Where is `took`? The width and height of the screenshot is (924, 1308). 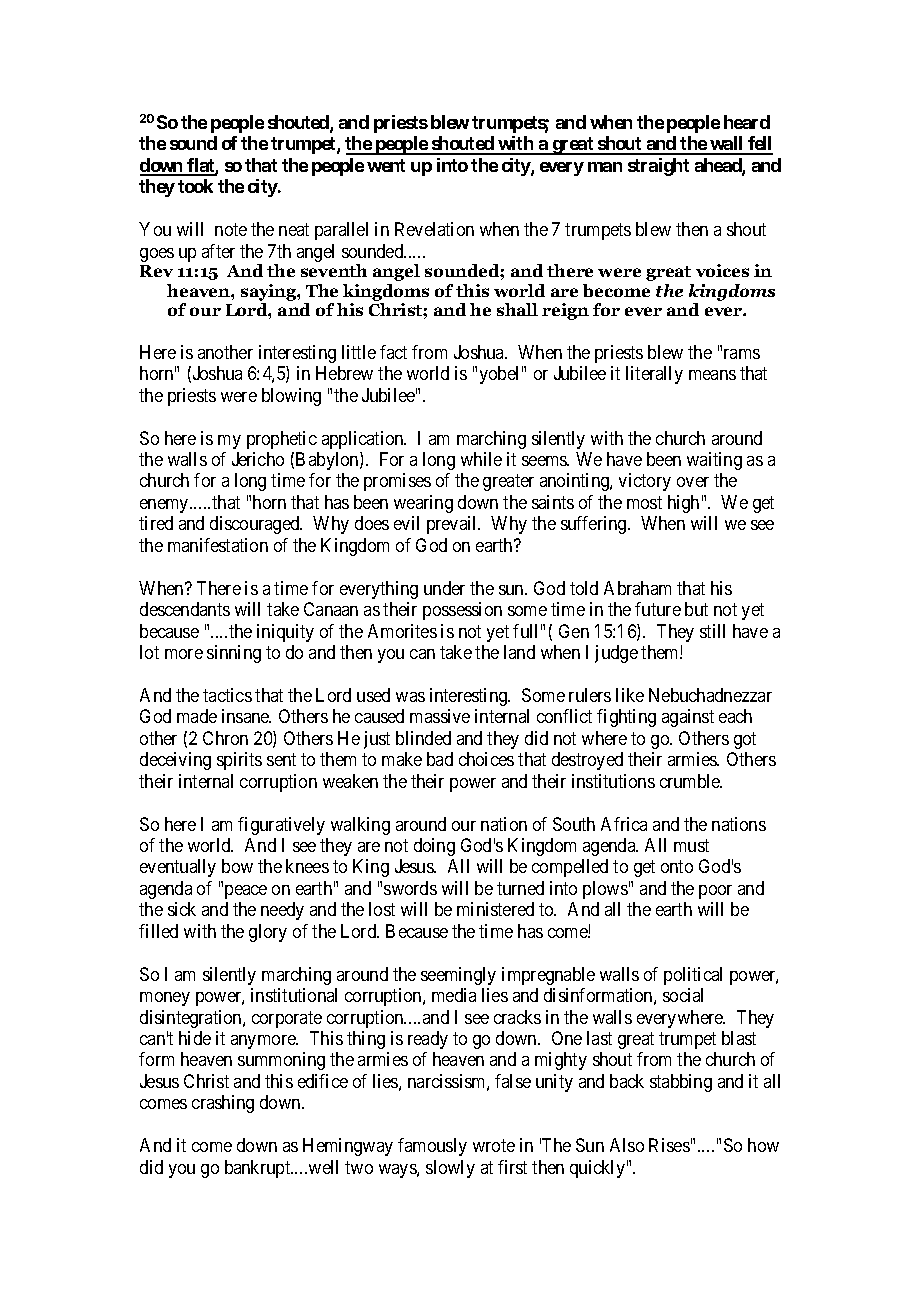 took is located at coordinates (195, 186).
